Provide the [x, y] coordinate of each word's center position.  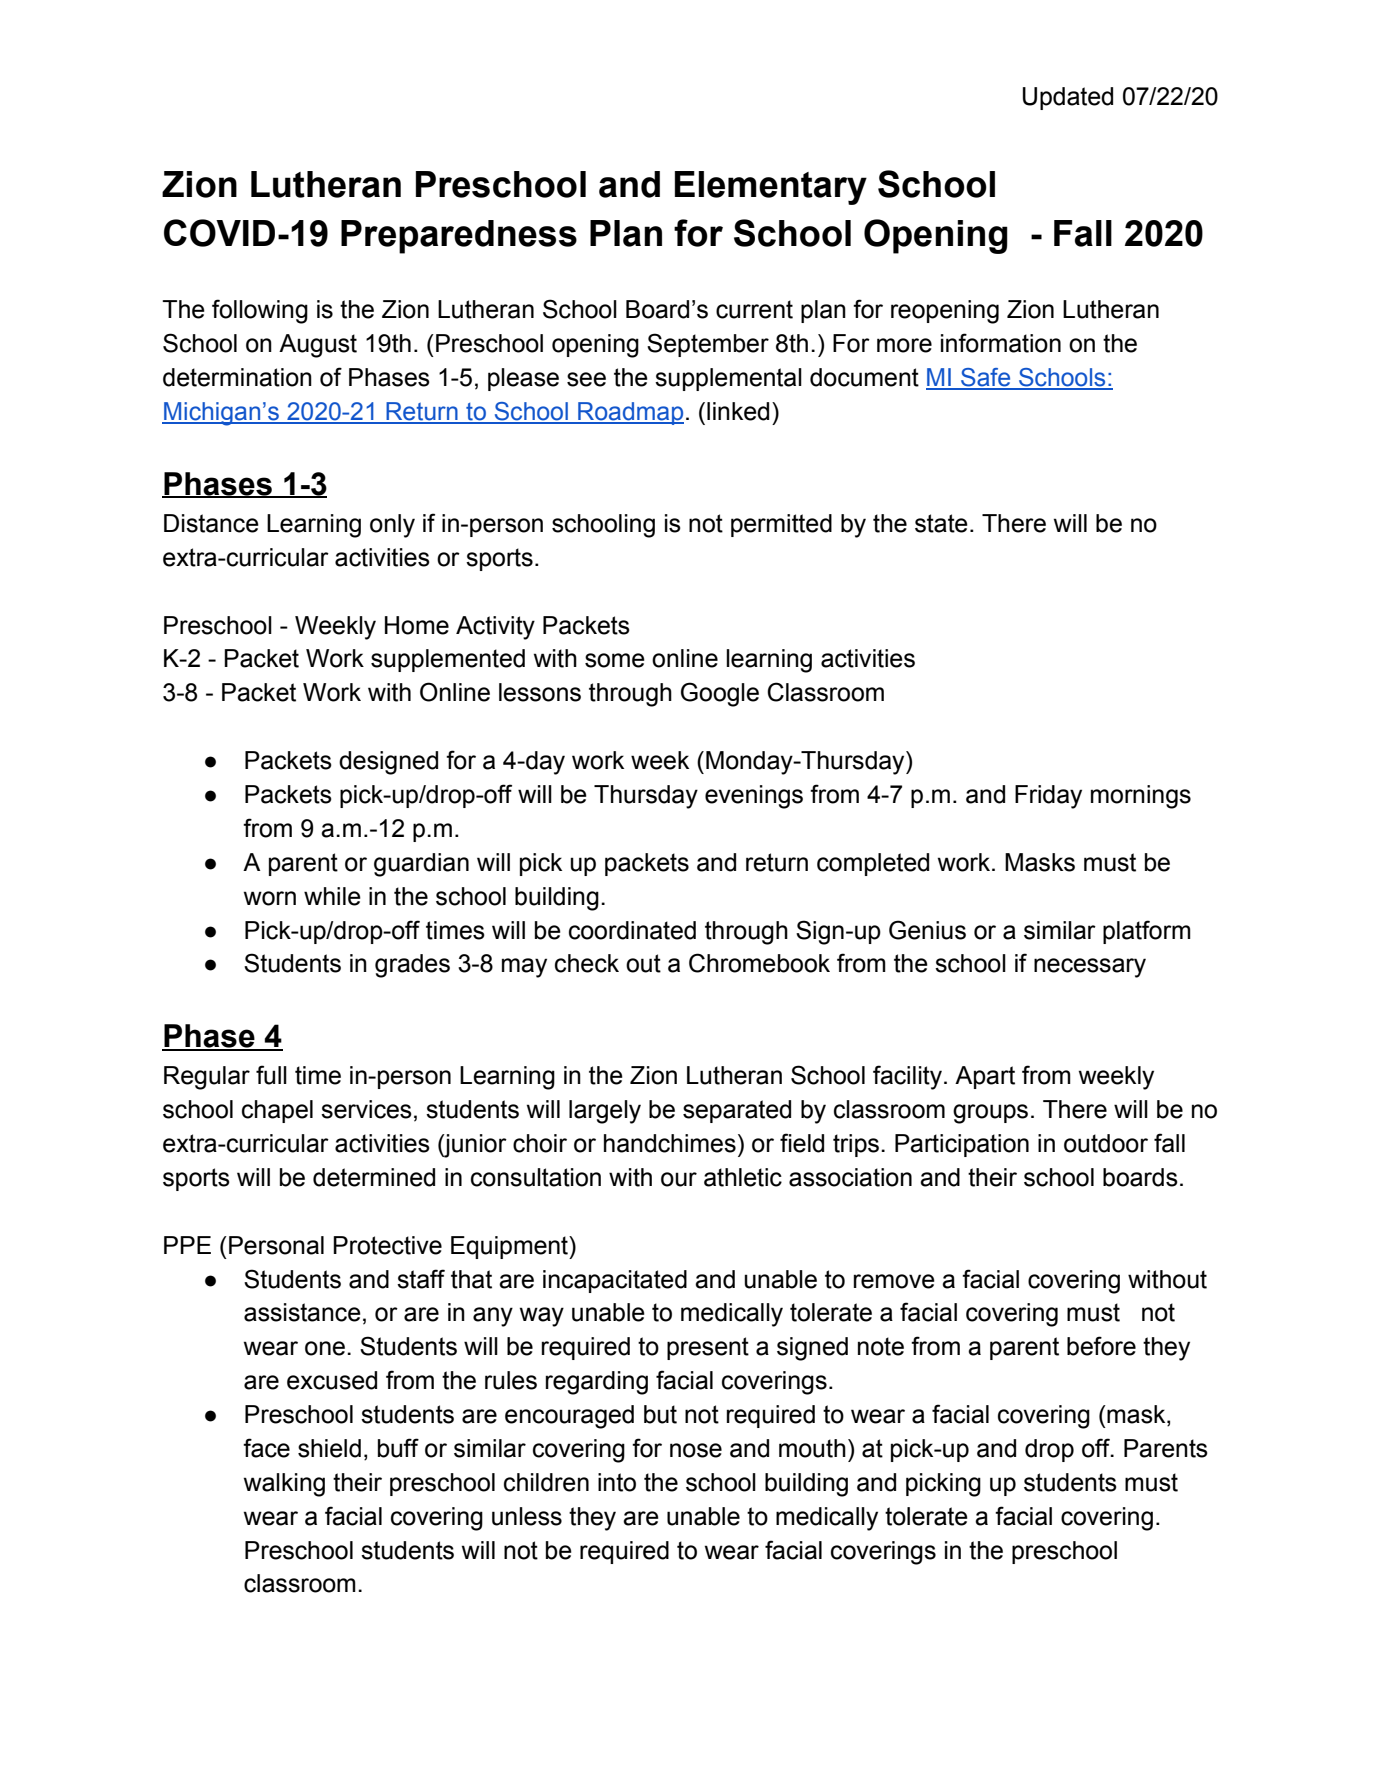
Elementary [771, 188]
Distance [211, 523]
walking [284, 1485]
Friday [1048, 797]
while [332, 896]
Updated [1068, 98]
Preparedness [459, 237]
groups [990, 1114]
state [941, 523]
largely [605, 1112]
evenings [754, 797]
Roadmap [630, 413]
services [366, 1109]
